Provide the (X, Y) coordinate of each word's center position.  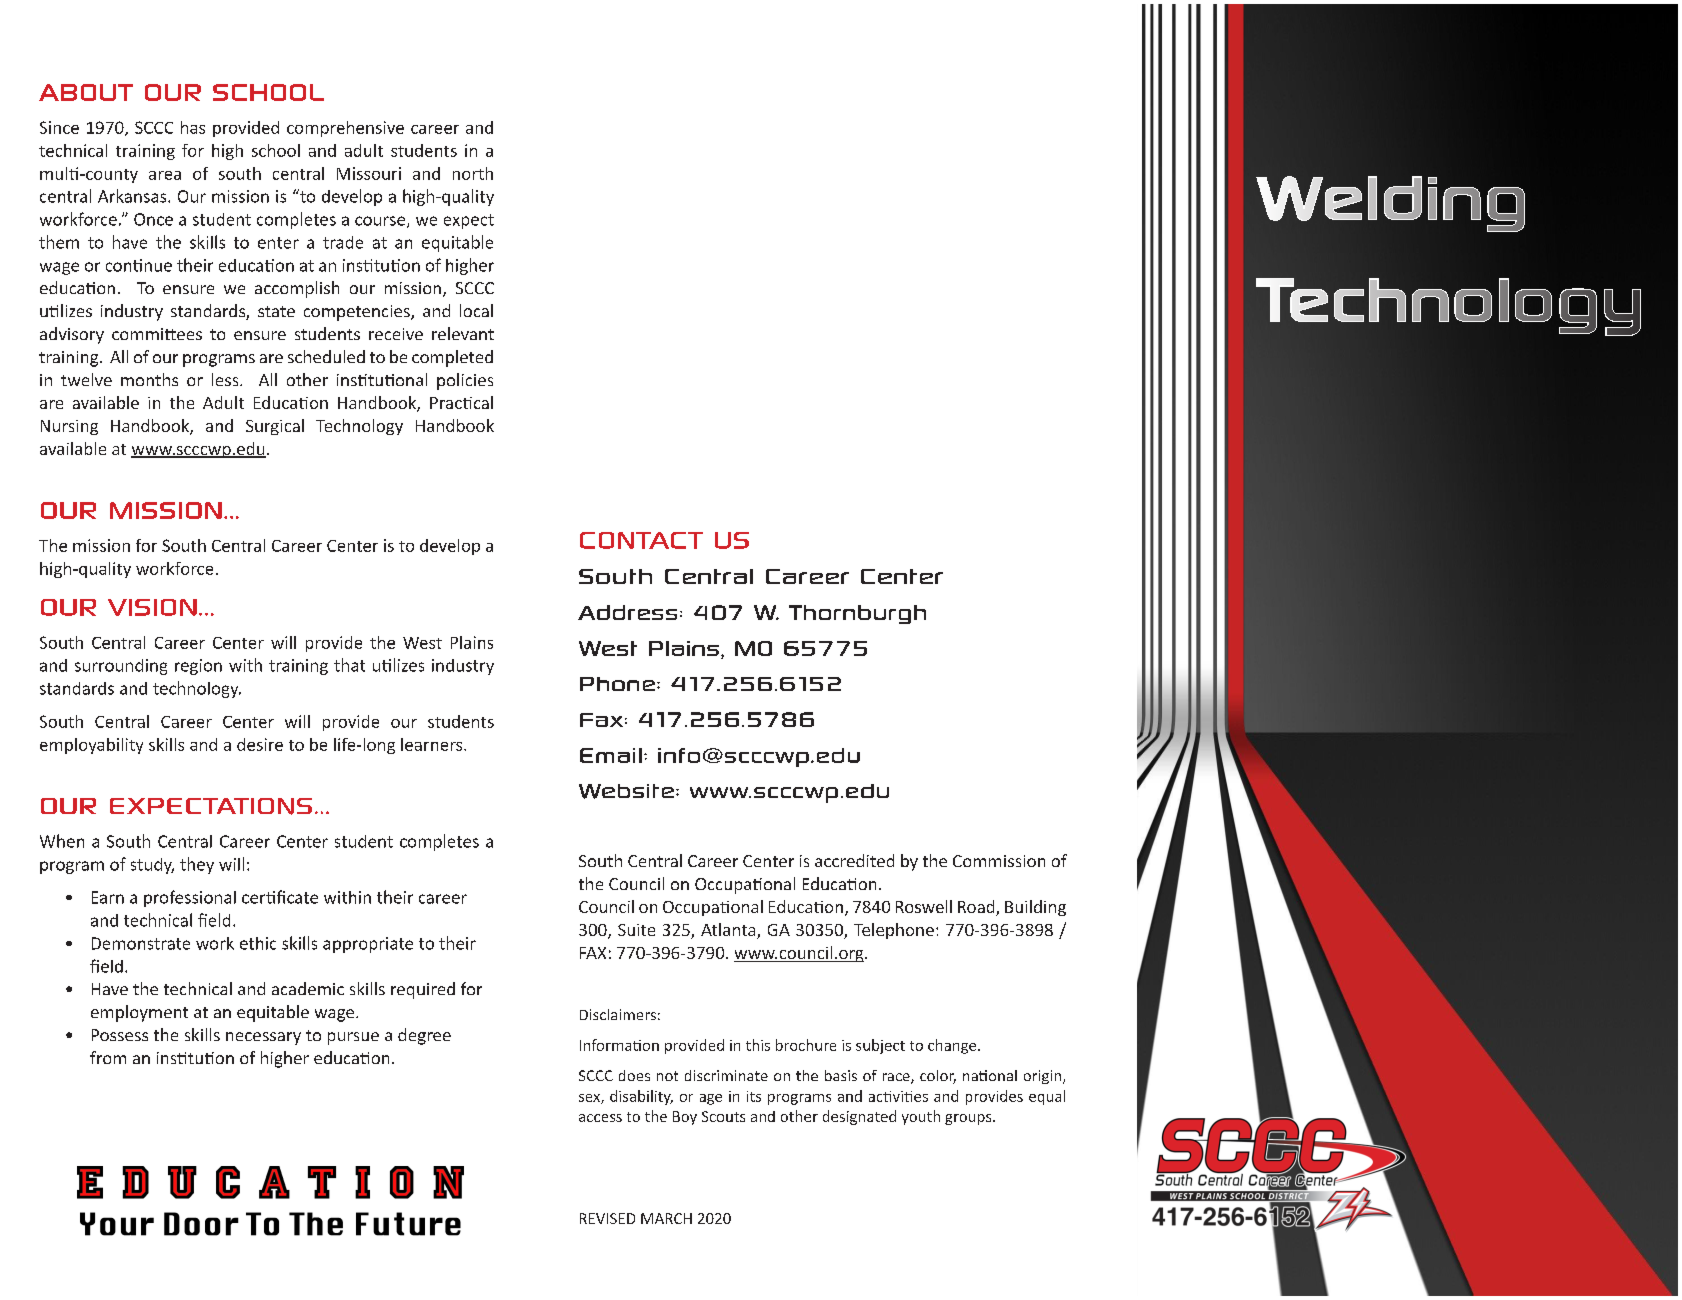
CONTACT (641, 540)
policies (465, 381)
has (193, 127)
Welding (1390, 204)
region (198, 667)
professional (190, 898)
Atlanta (729, 931)
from (108, 1057)
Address (627, 612)
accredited (854, 860)
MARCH (666, 1218)
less (226, 379)
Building (1035, 908)
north (473, 173)
